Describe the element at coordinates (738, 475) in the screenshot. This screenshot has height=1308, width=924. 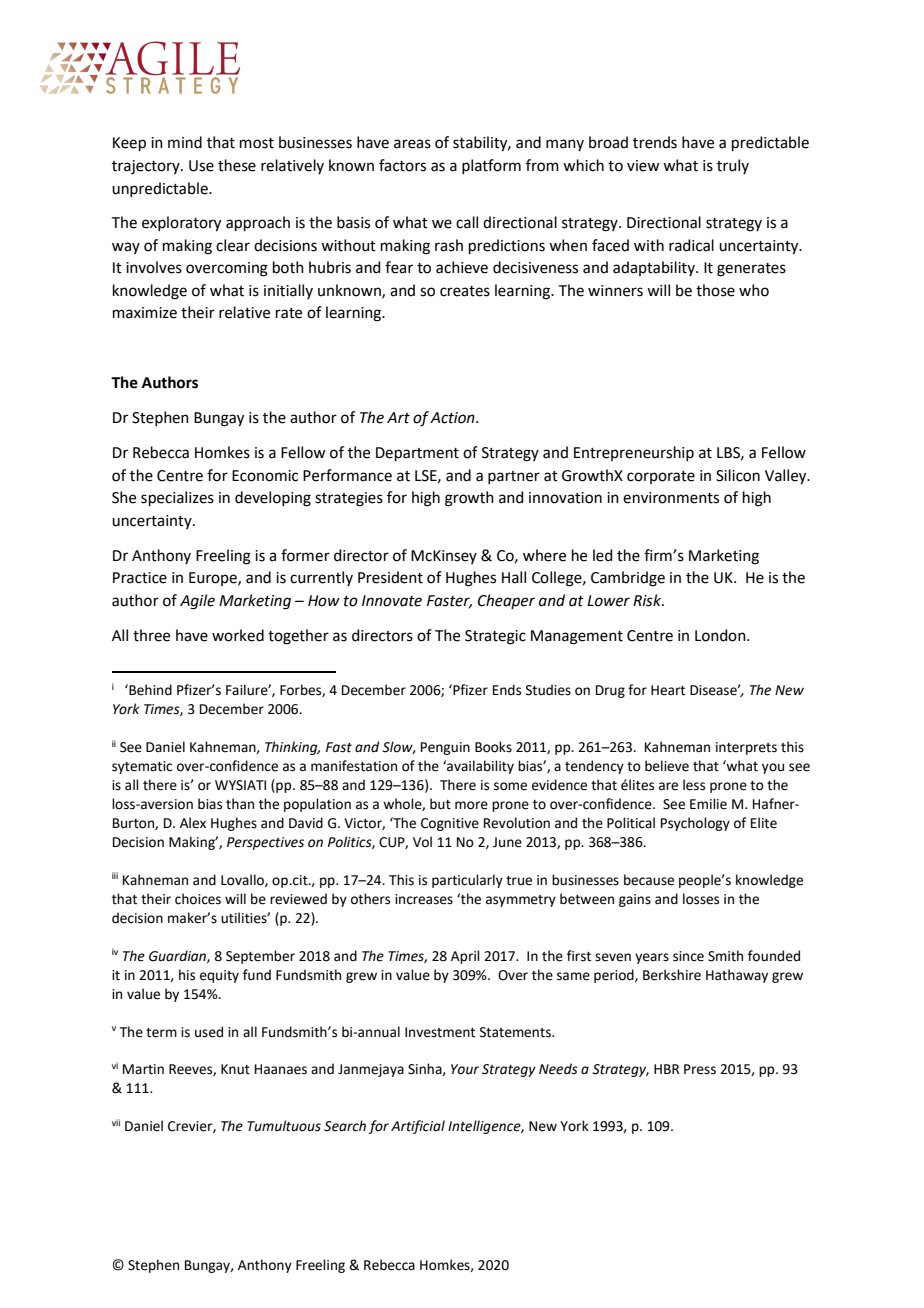
I see `Silicon` at that location.
